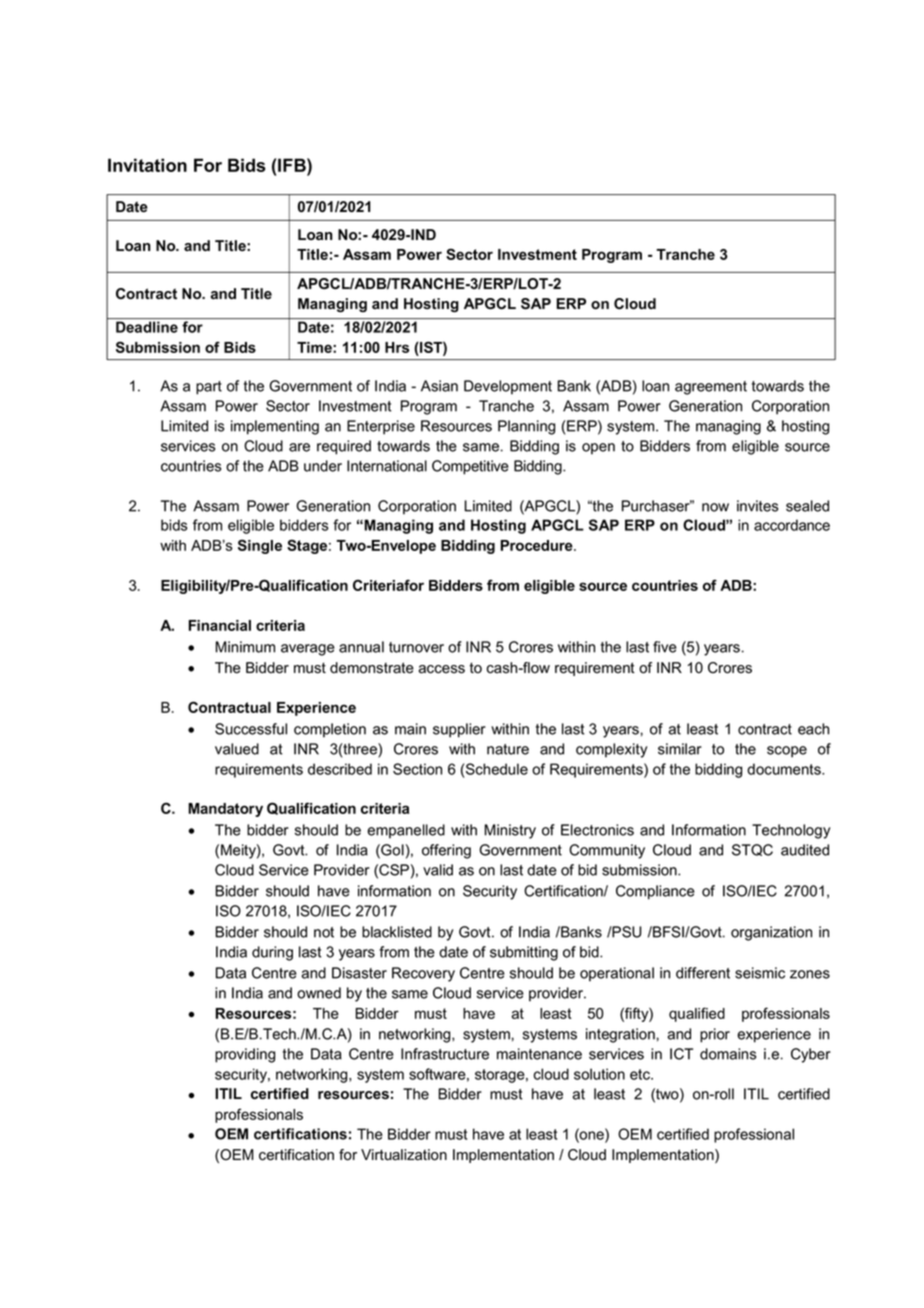 The width and height of the page is (924, 1308). Describe the element at coordinates (442, 669) in the page. I see `access` at that location.
